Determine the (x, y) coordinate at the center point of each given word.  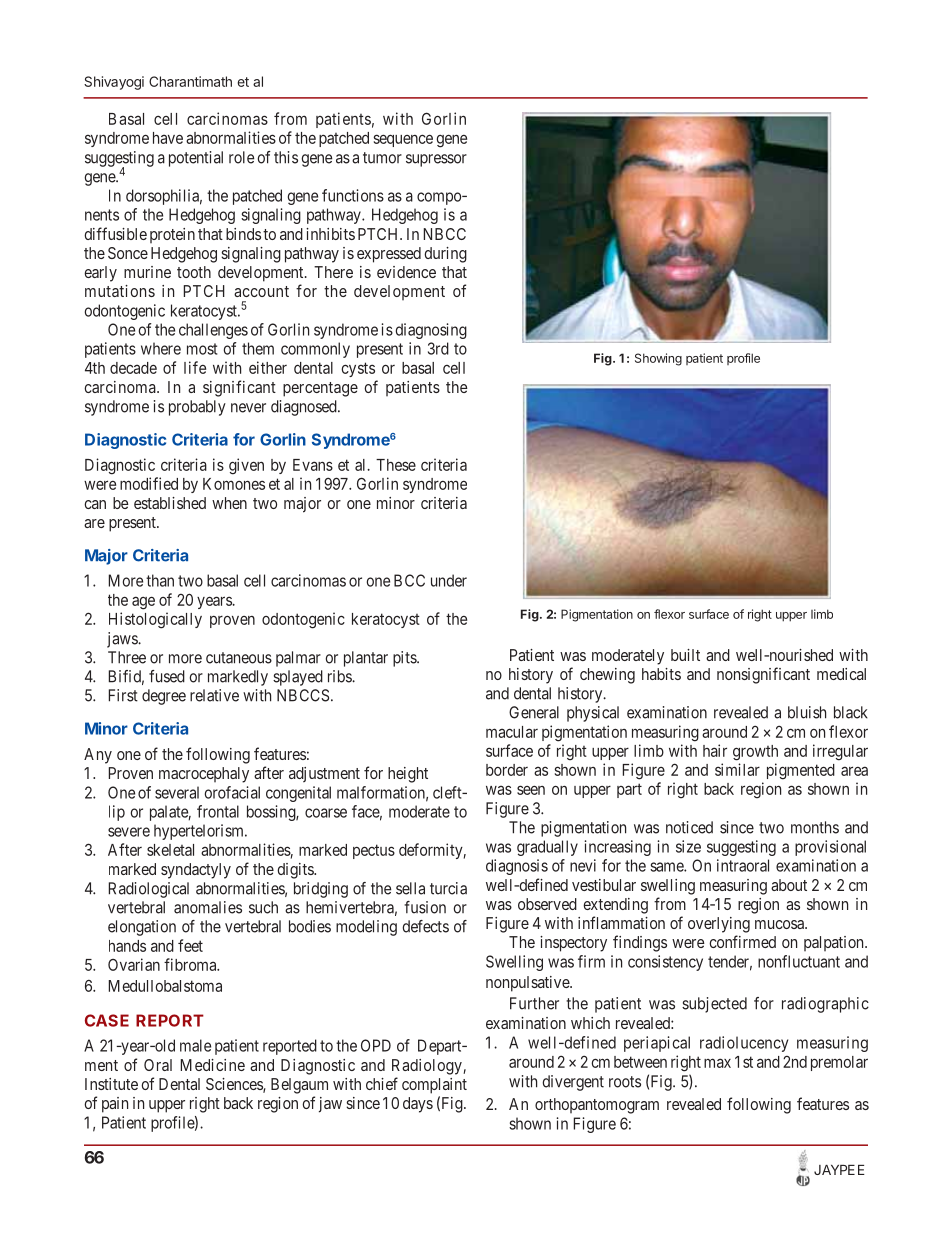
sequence (403, 140)
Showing (658, 359)
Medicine (213, 1065)
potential (196, 159)
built (685, 655)
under (449, 580)
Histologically (155, 620)
